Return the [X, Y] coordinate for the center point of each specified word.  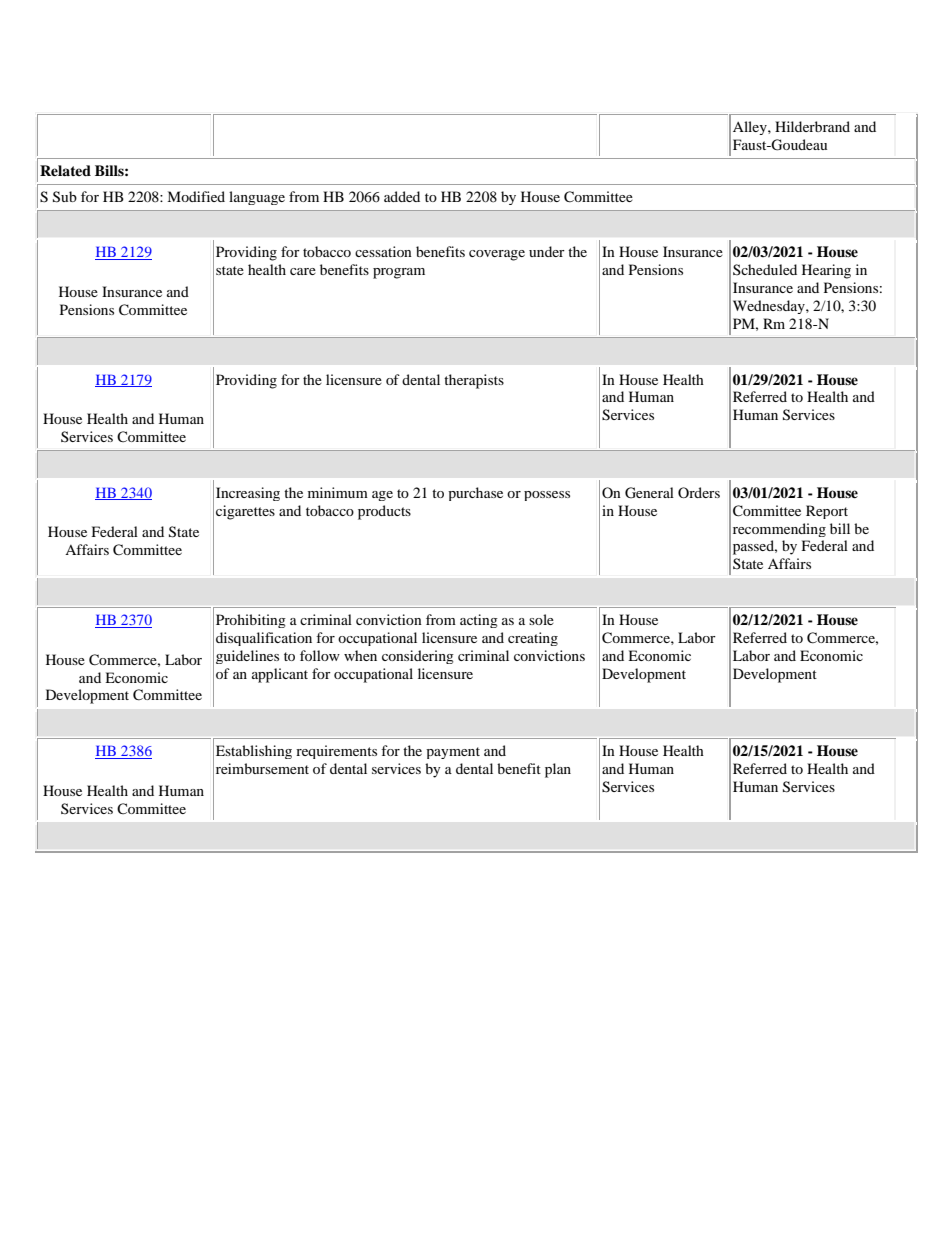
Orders [699, 492]
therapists [474, 381]
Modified [196, 196]
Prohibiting [251, 621]
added [402, 196]
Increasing [248, 494]
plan [558, 770]
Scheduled [765, 269]
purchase [475, 494]
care [303, 271]
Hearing [826, 271]
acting [479, 621]
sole [541, 619]
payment [453, 753]
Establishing [254, 752]
